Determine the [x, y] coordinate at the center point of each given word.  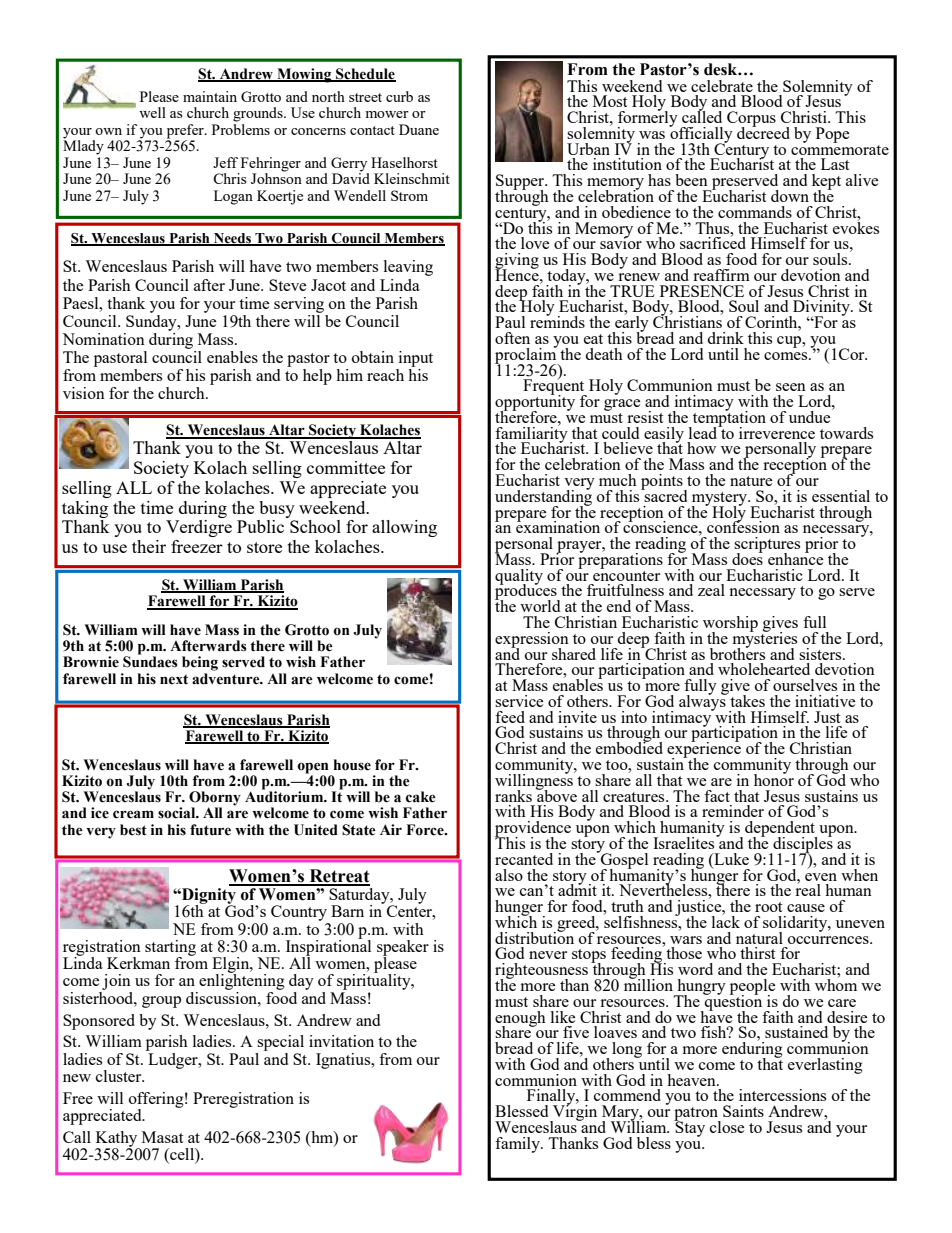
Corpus [751, 120]
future [210, 830]
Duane [419, 129]
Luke [730, 859]
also [509, 875]
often [512, 338]
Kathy [118, 1140]
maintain [210, 96]
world [540, 606]
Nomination [103, 339]
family [518, 1145]
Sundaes [150, 661]
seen [791, 387]
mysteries [765, 639]
